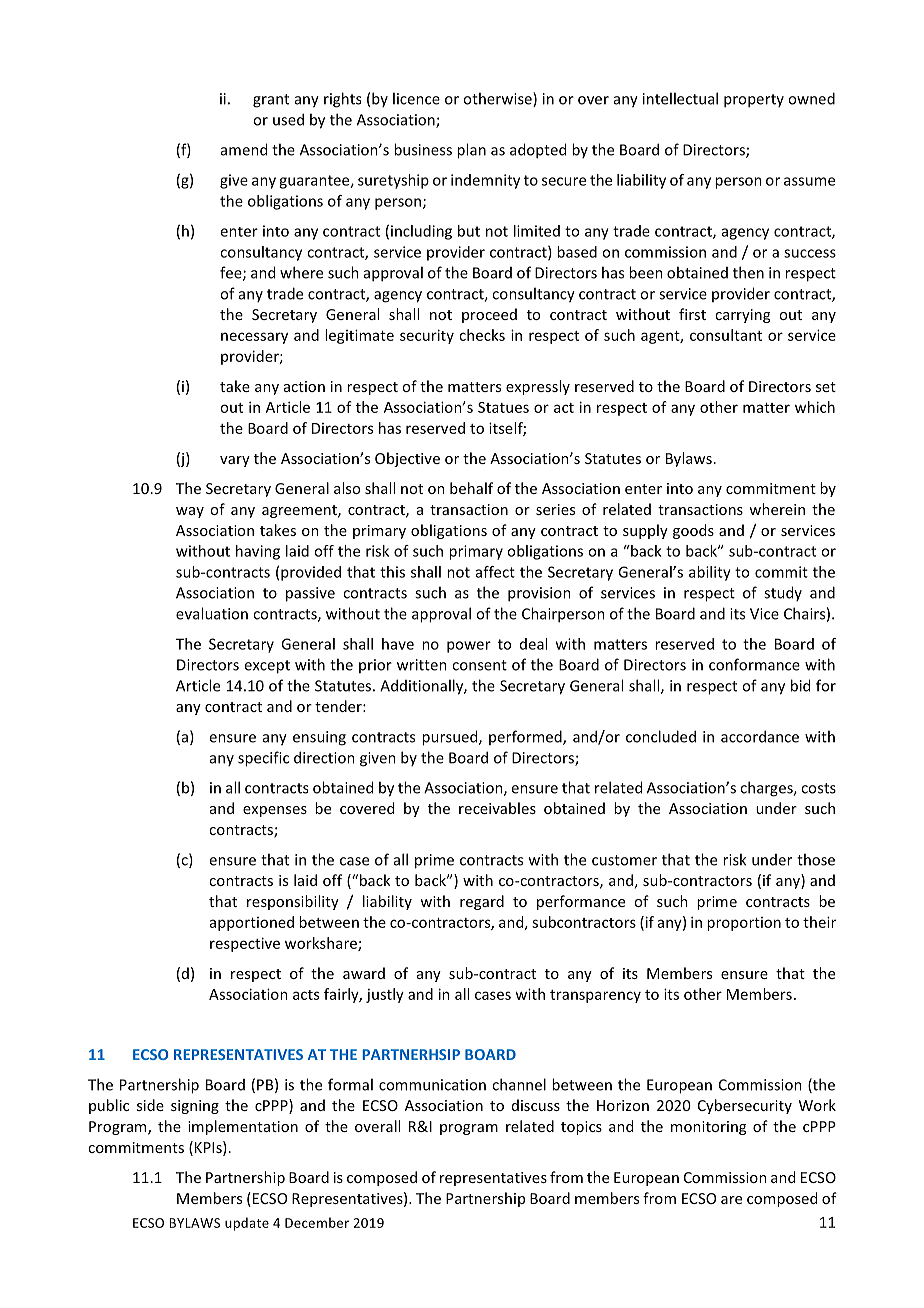 This document has width=924, height=1308. I want to click on consent, so click(479, 665).
